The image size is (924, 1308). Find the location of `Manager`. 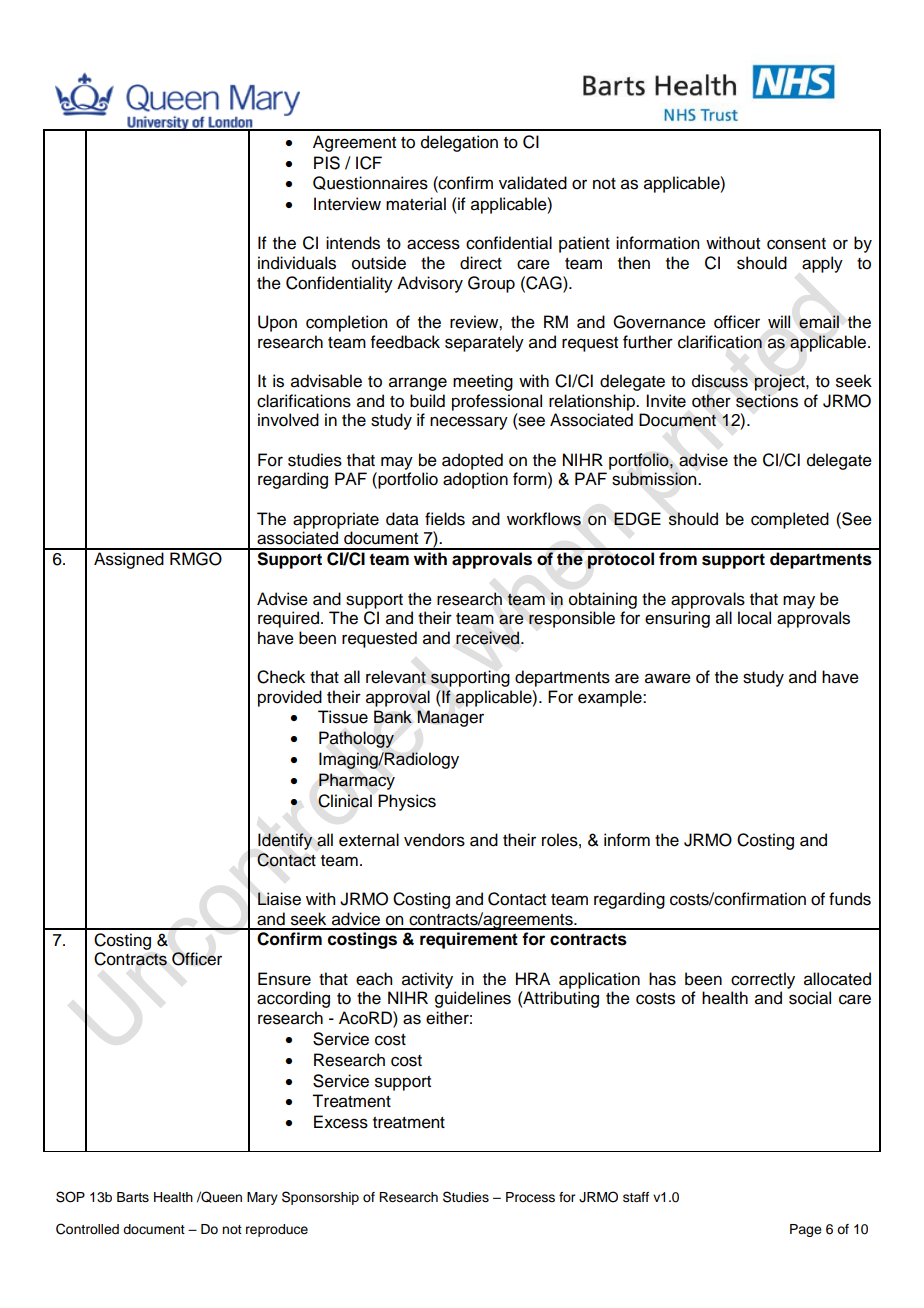

Manager is located at coordinates (450, 718).
